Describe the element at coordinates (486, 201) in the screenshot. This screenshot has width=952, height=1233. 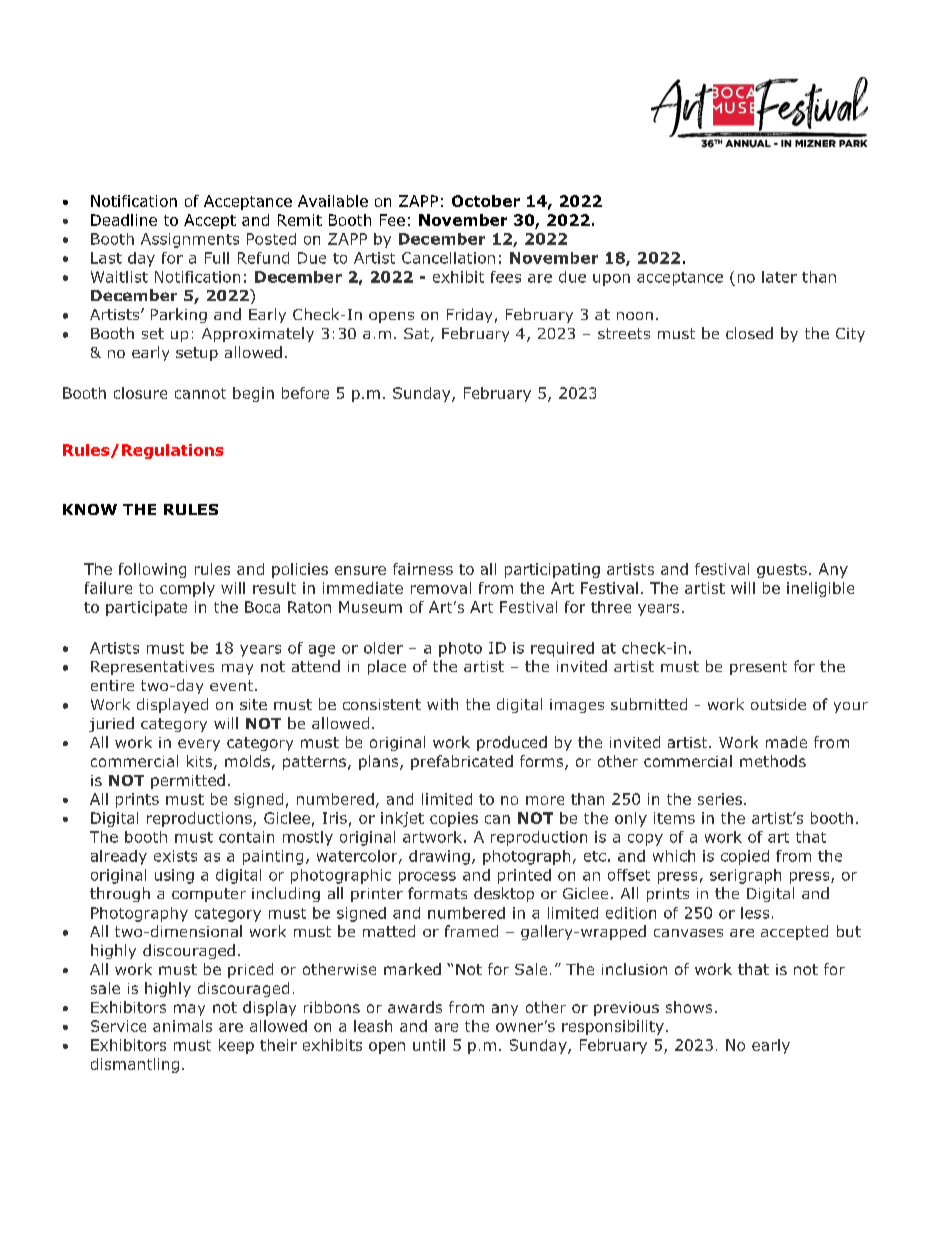
I see `October` at that location.
